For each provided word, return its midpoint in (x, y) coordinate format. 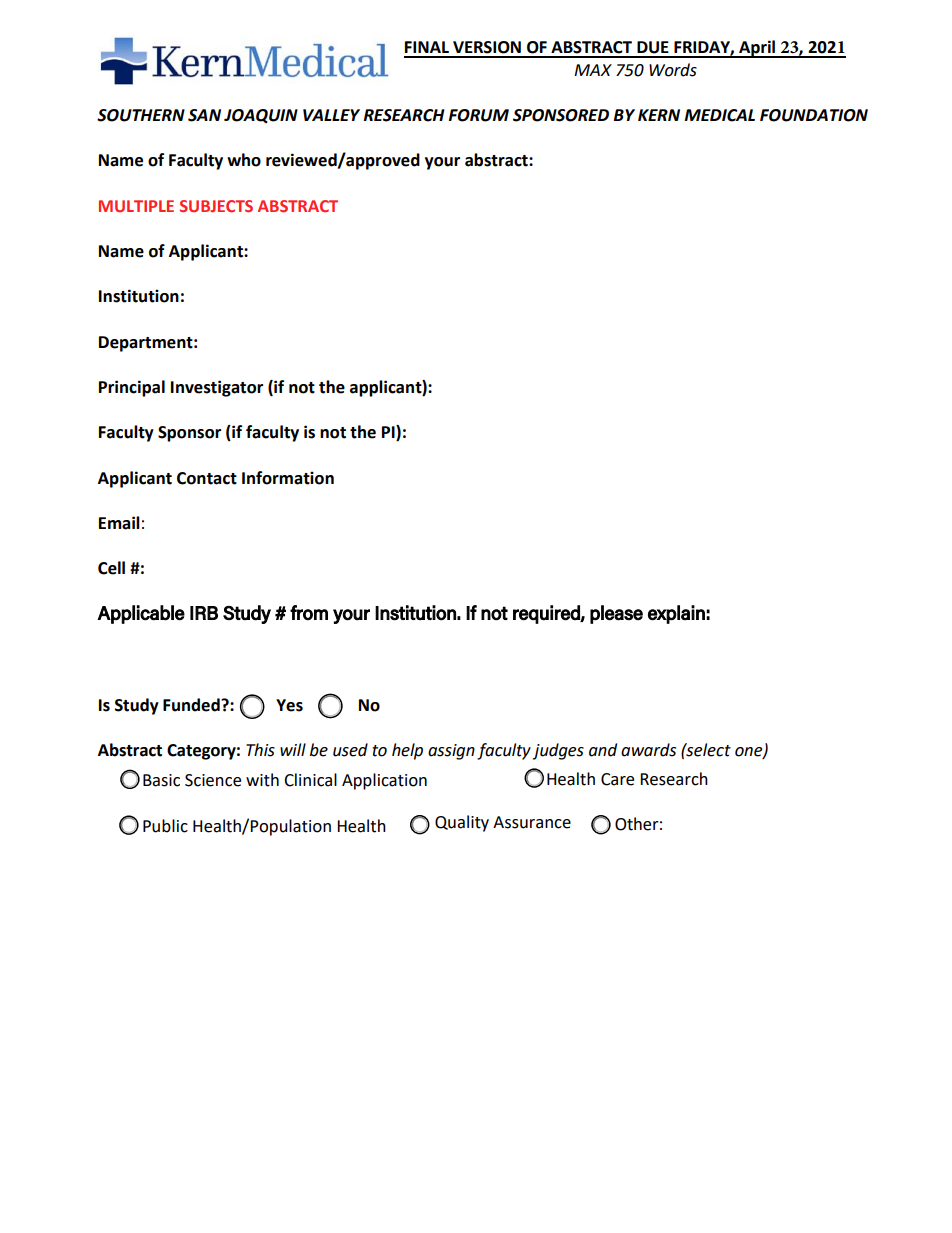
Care (617, 779)
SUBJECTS (216, 206)
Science (213, 780)
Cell (111, 568)
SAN (204, 115)
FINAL (427, 47)
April (757, 49)
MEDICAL (719, 115)
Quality (462, 823)
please (616, 614)
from (309, 613)
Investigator (217, 388)
